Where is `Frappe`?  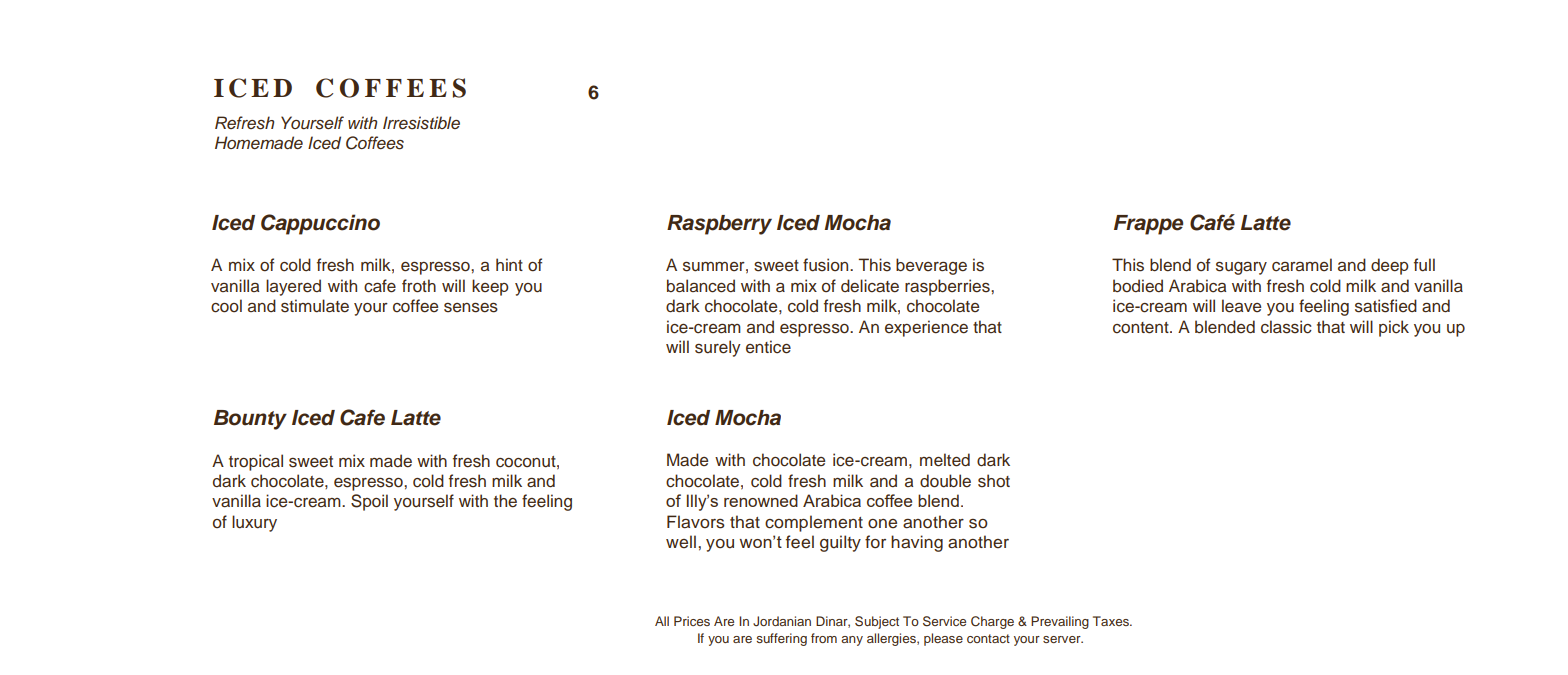 Frappe is located at coordinates (1148, 225).
